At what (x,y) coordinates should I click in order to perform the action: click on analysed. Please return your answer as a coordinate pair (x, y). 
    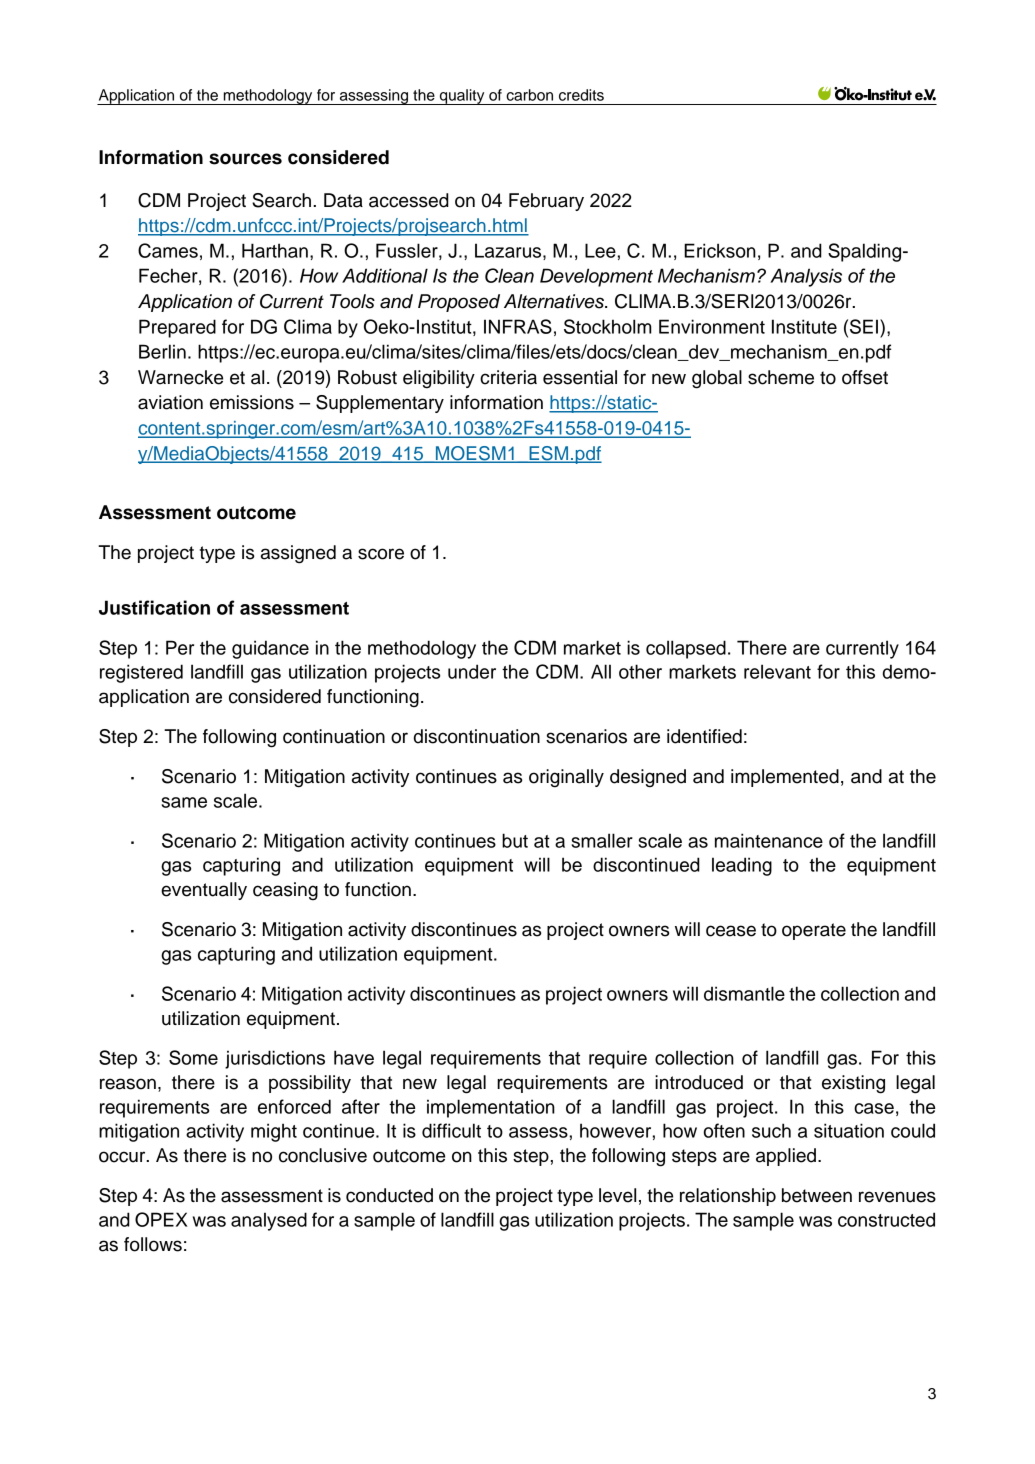
    Looking at the image, I should click on (269, 1221).
